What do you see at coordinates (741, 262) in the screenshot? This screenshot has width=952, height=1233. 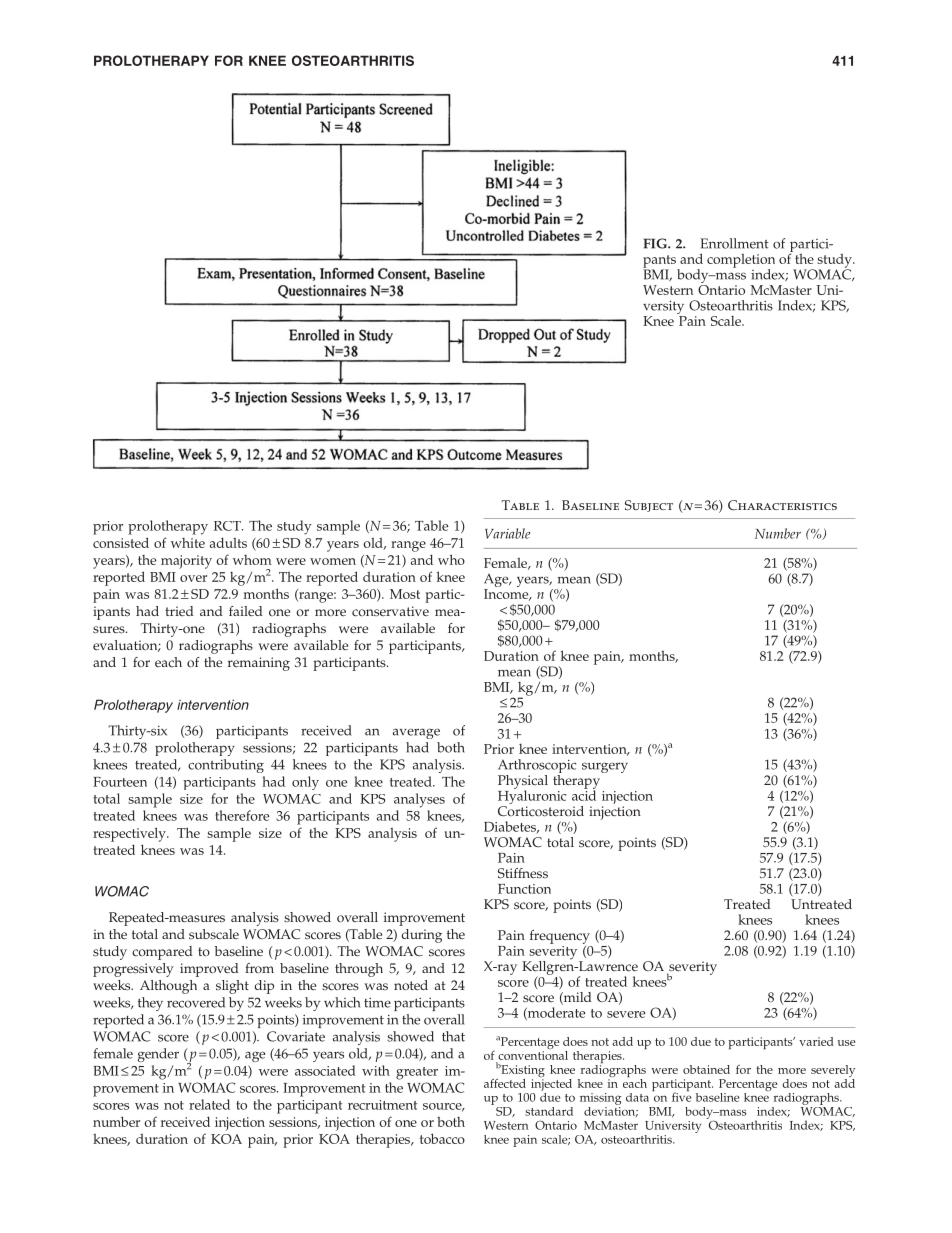 I see `completion` at bounding box center [741, 262].
